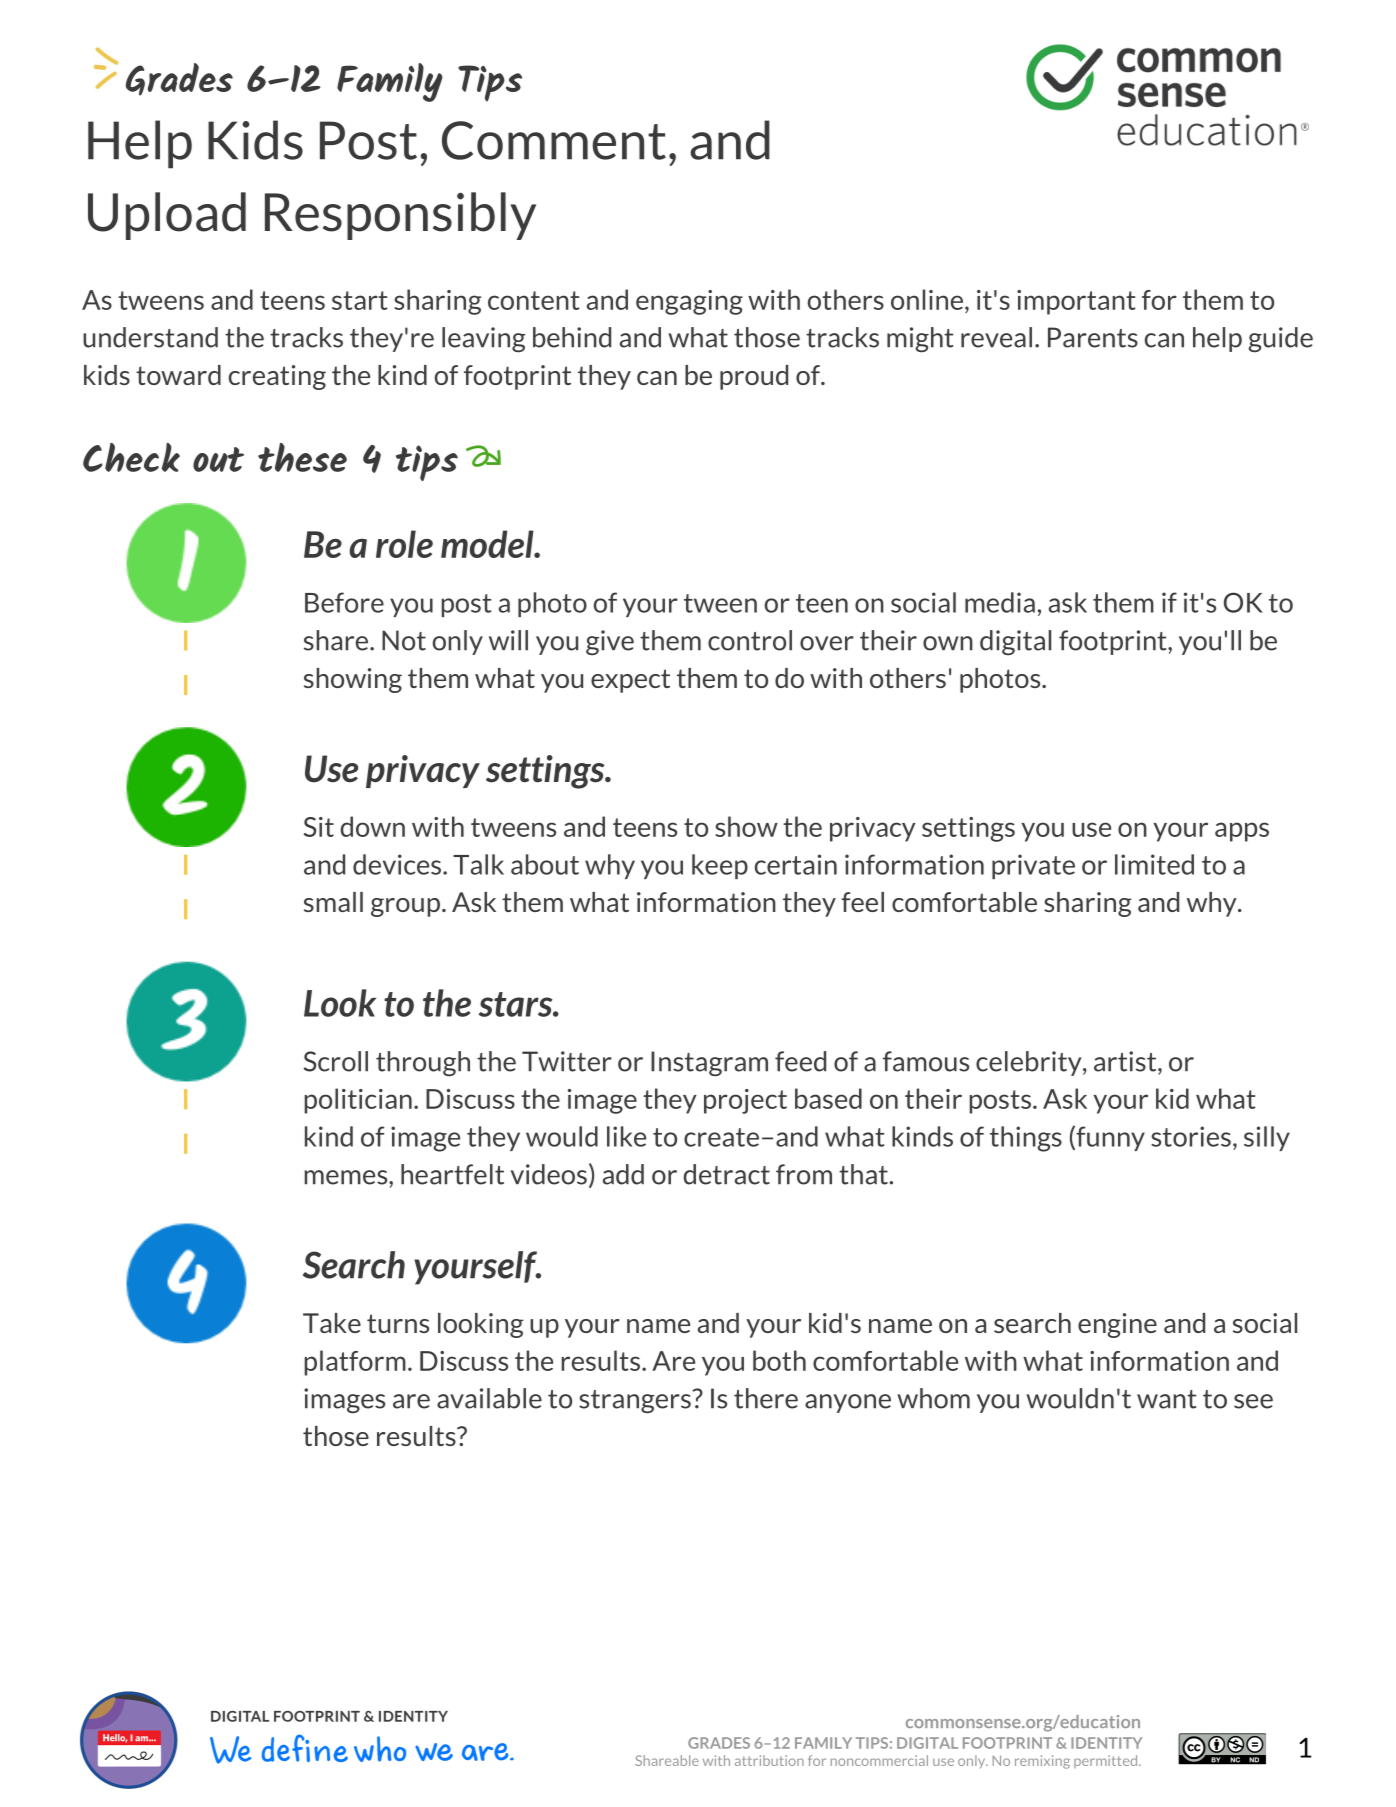 This screenshot has height=1807, width=1396. Describe the element at coordinates (347, 1177) in the screenshot. I see `memes` at that location.
